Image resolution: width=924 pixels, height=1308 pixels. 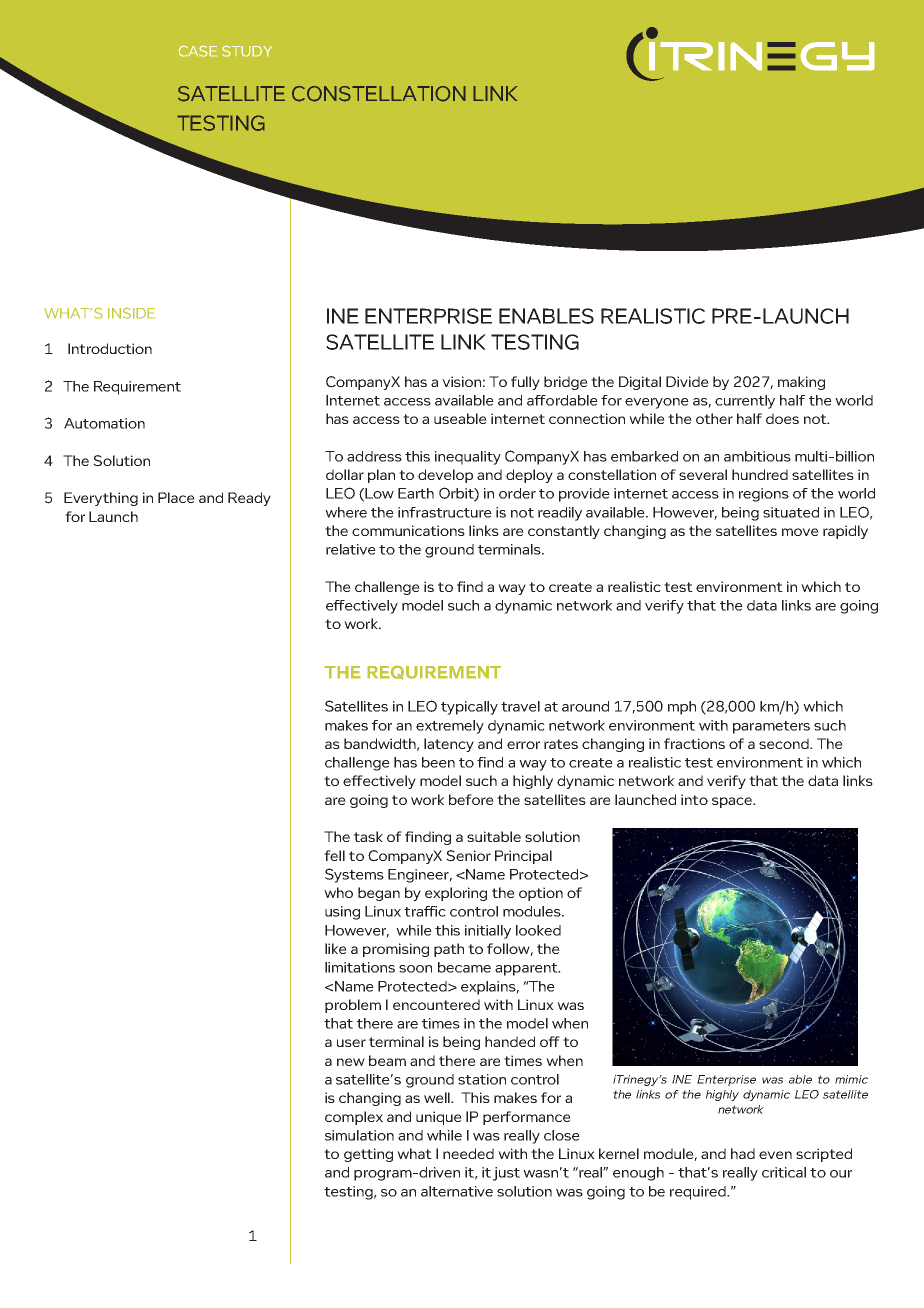 I want to click on ambitious, so click(x=757, y=456).
